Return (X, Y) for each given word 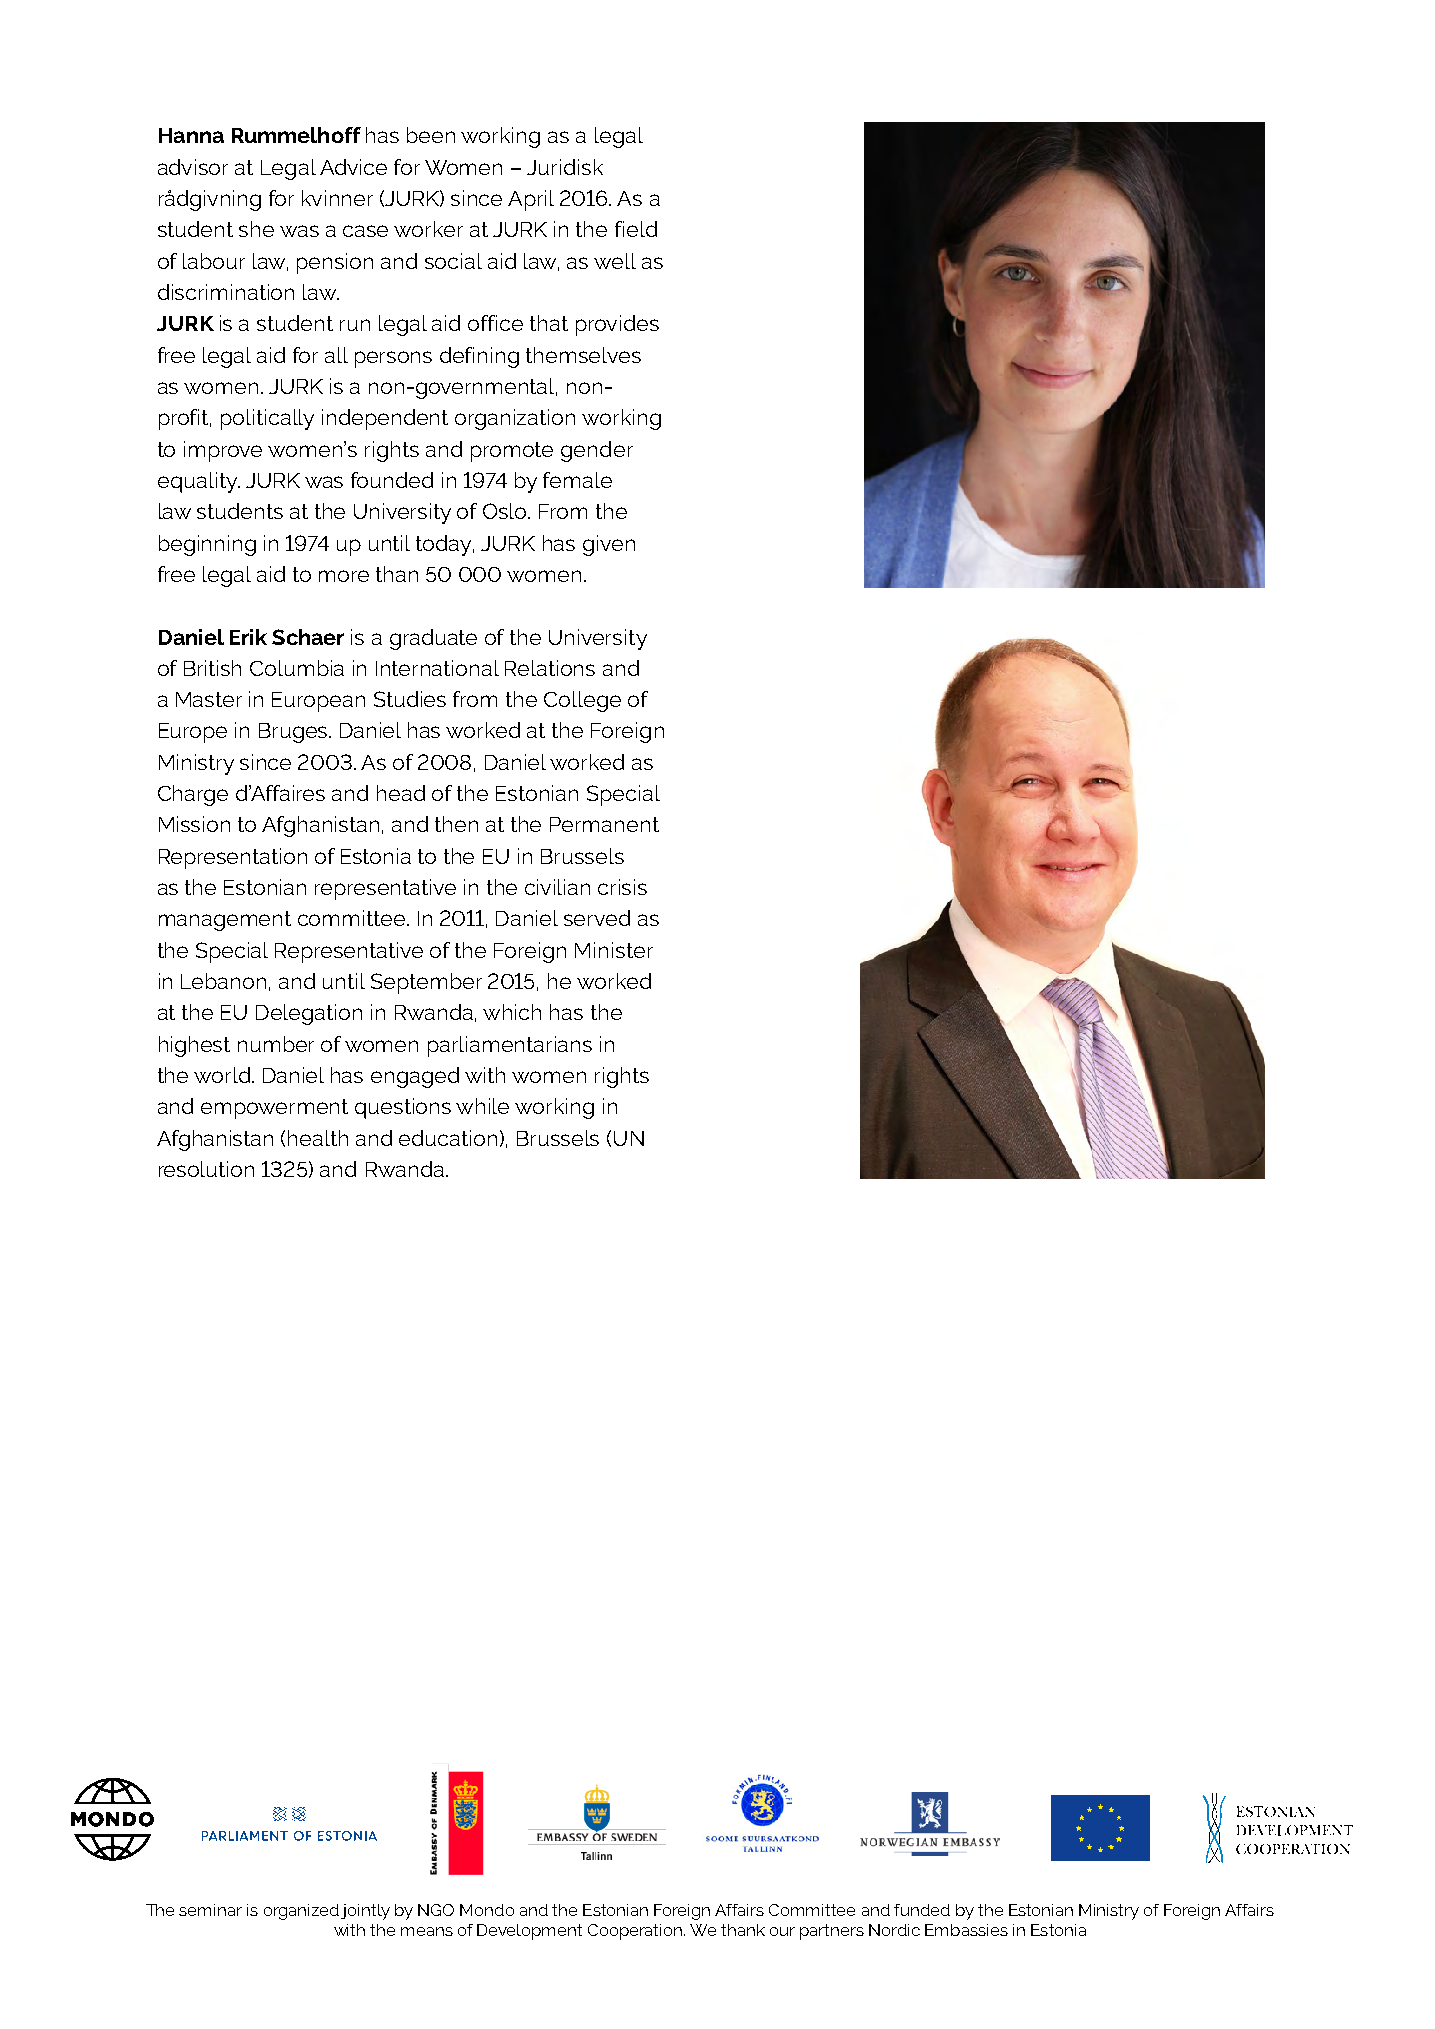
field (636, 229)
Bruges (295, 733)
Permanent (604, 824)
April (531, 200)
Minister (614, 950)
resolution (206, 1169)
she (256, 229)
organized (301, 1912)
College (582, 701)
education (448, 1138)
